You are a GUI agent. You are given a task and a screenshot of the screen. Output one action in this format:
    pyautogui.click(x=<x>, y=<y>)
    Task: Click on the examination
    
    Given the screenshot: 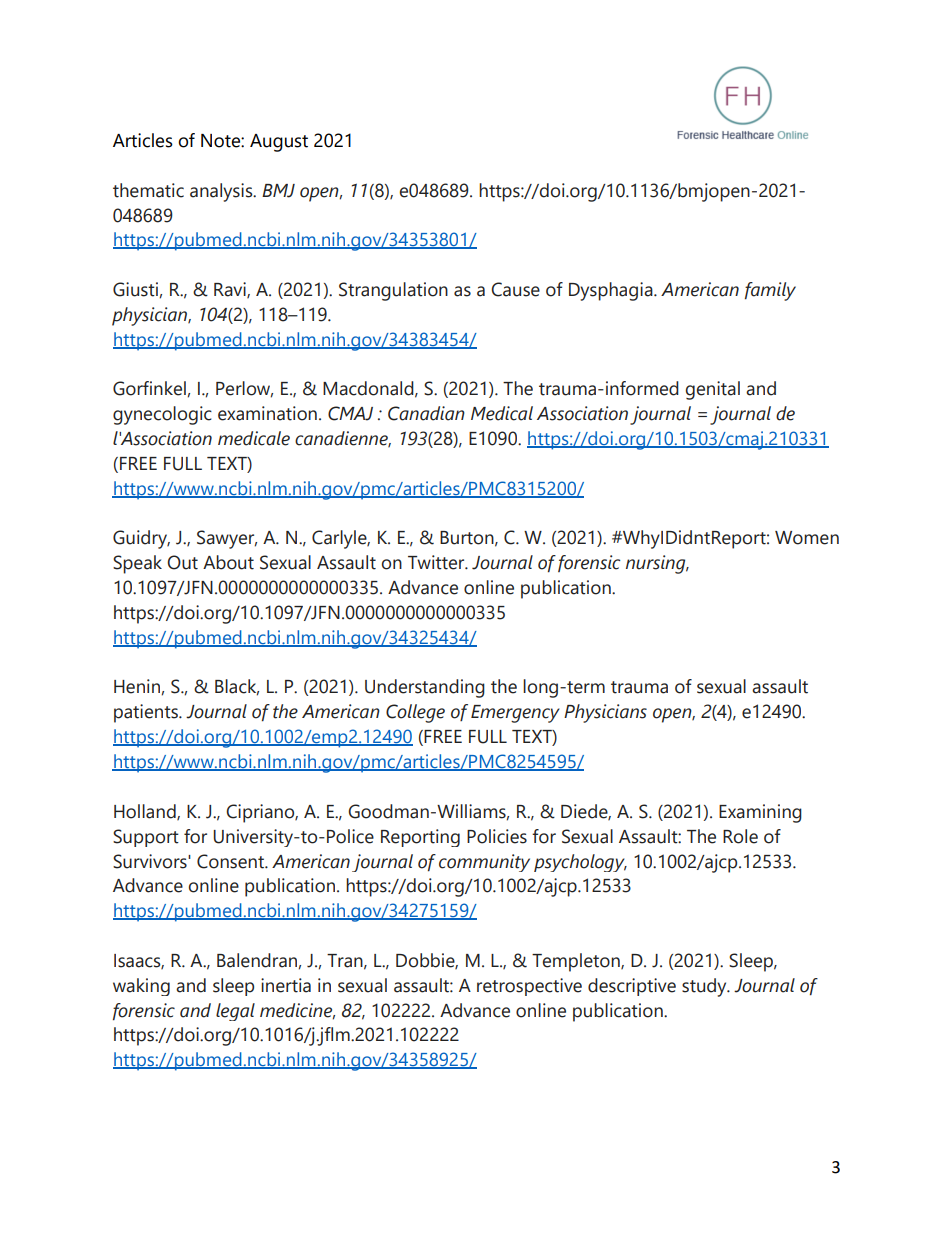 What is the action you would take?
    pyautogui.click(x=267, y=413)
